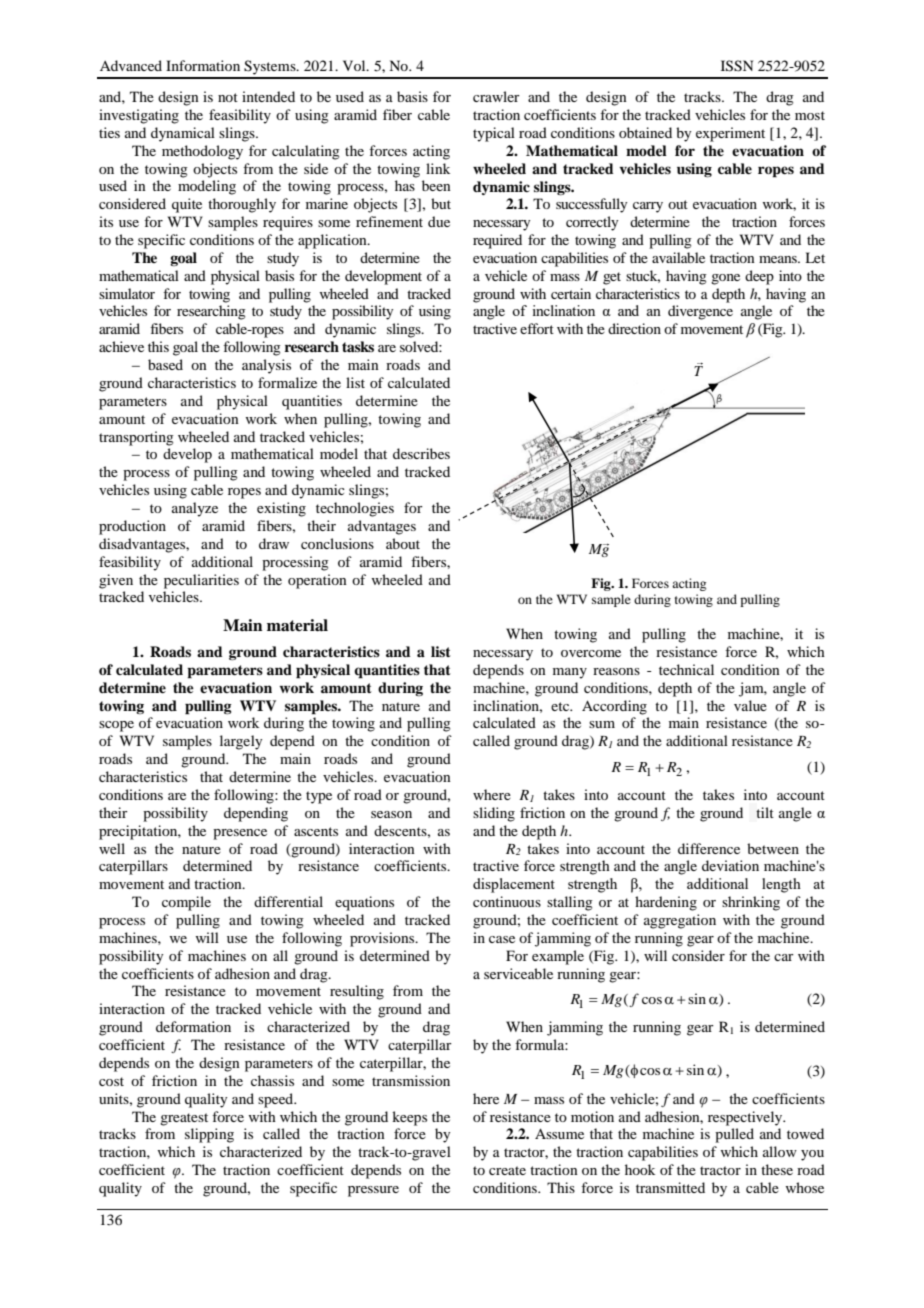 The height and width of the page is (1308, 924). What do you see at coordinates (700, 312) in the page?
I see `divergence` at bounding box center [700, 312].
